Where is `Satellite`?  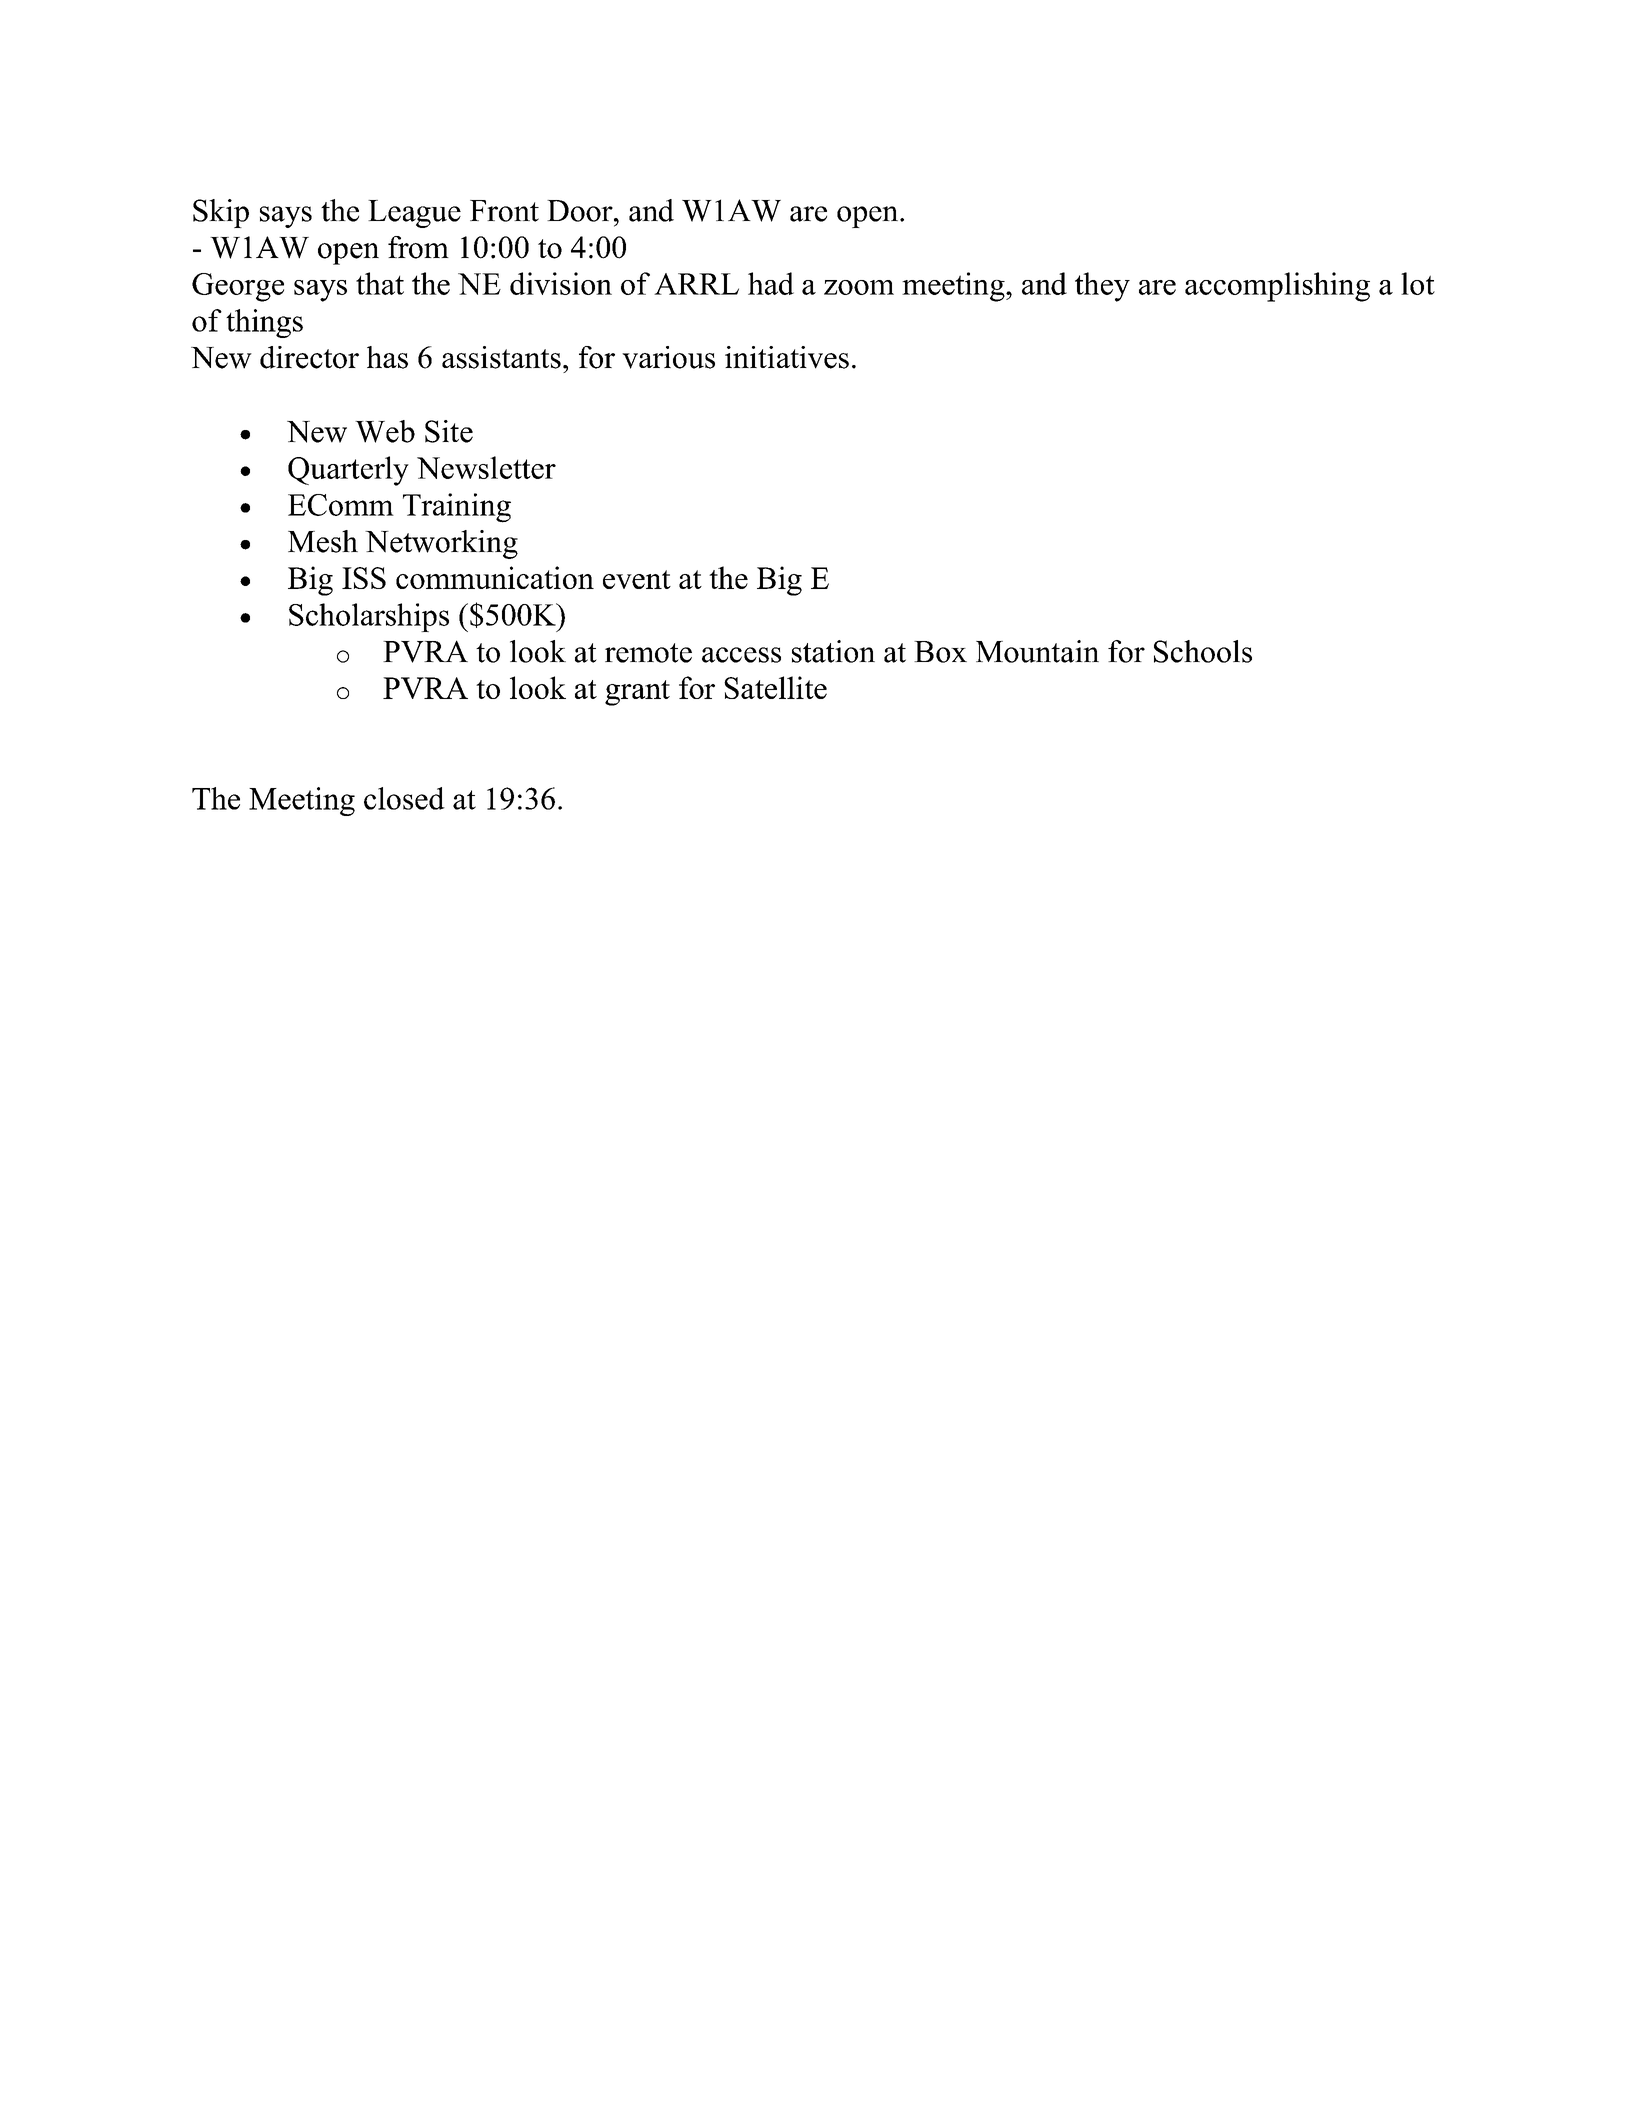
Satellite is located at coordinates (775, 687).
